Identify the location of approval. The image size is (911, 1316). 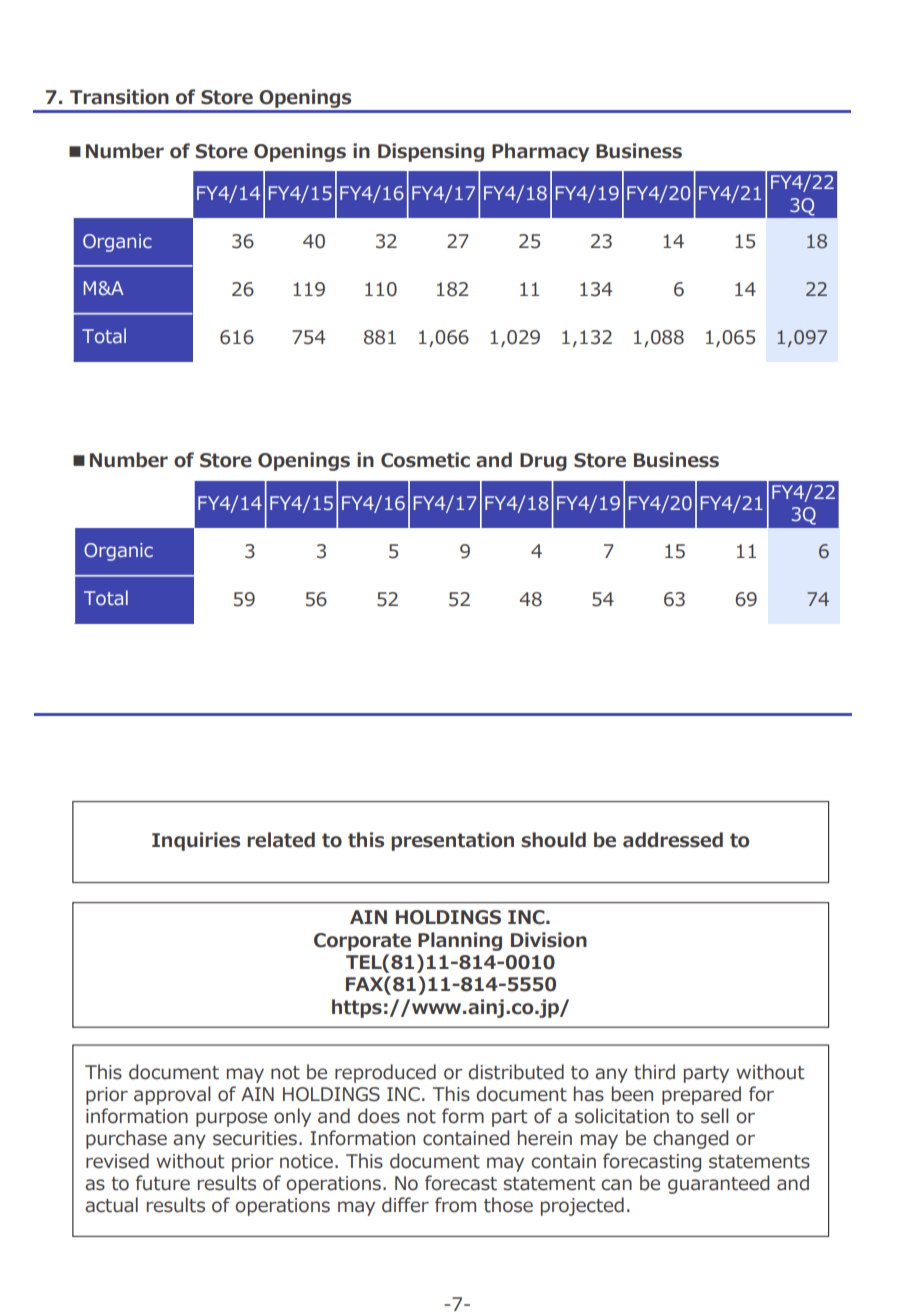
(172, 1095).
